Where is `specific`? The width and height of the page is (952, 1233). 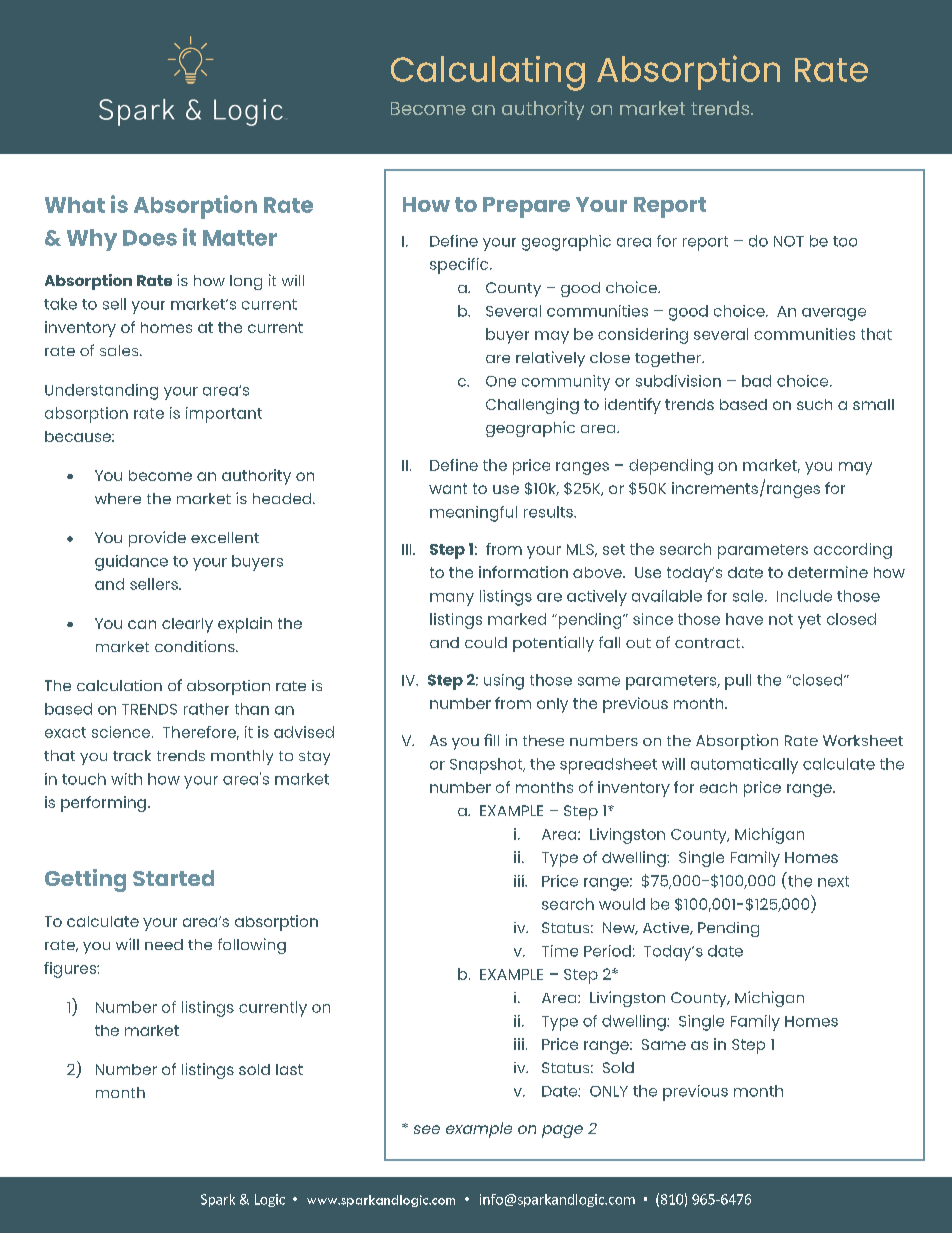 specific is located at coordinates (460, 266).
